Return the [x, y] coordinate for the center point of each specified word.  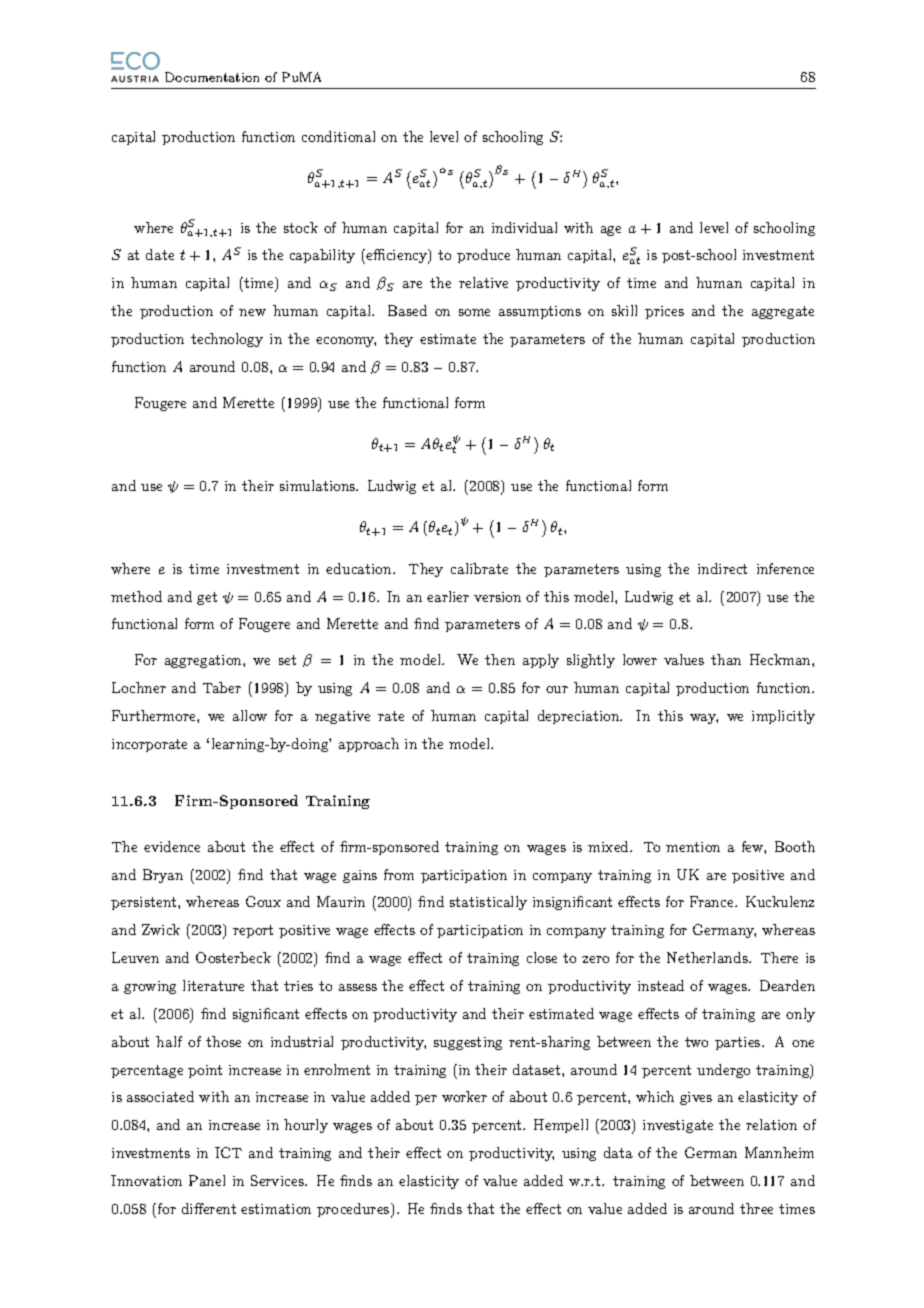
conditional [338, 136]
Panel [207, 1180]
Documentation [212, 77]
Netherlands [708, 957]
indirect [722, 568]
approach [369, 745]
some [474, 312]
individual [524, 227]
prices [664, 312]
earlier [448, 596]
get [207, 598]
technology [227, 340]
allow [250, 715]
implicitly [783, 717]
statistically [488, 903]
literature [213, 985]
